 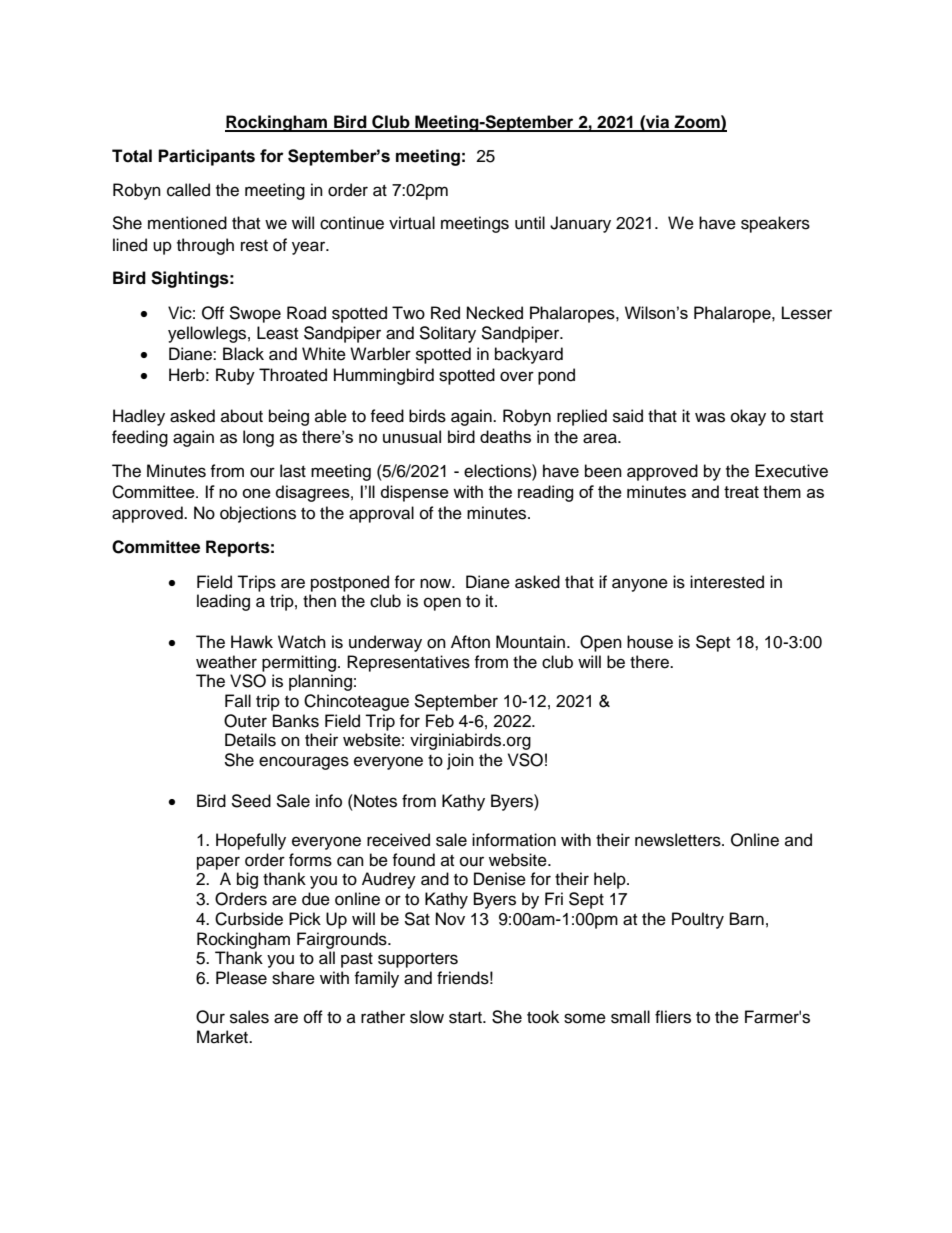 What do you see at coordinates (775, 224) in the screenshot?
I see `speakers` at bounding box center [775, 224].
